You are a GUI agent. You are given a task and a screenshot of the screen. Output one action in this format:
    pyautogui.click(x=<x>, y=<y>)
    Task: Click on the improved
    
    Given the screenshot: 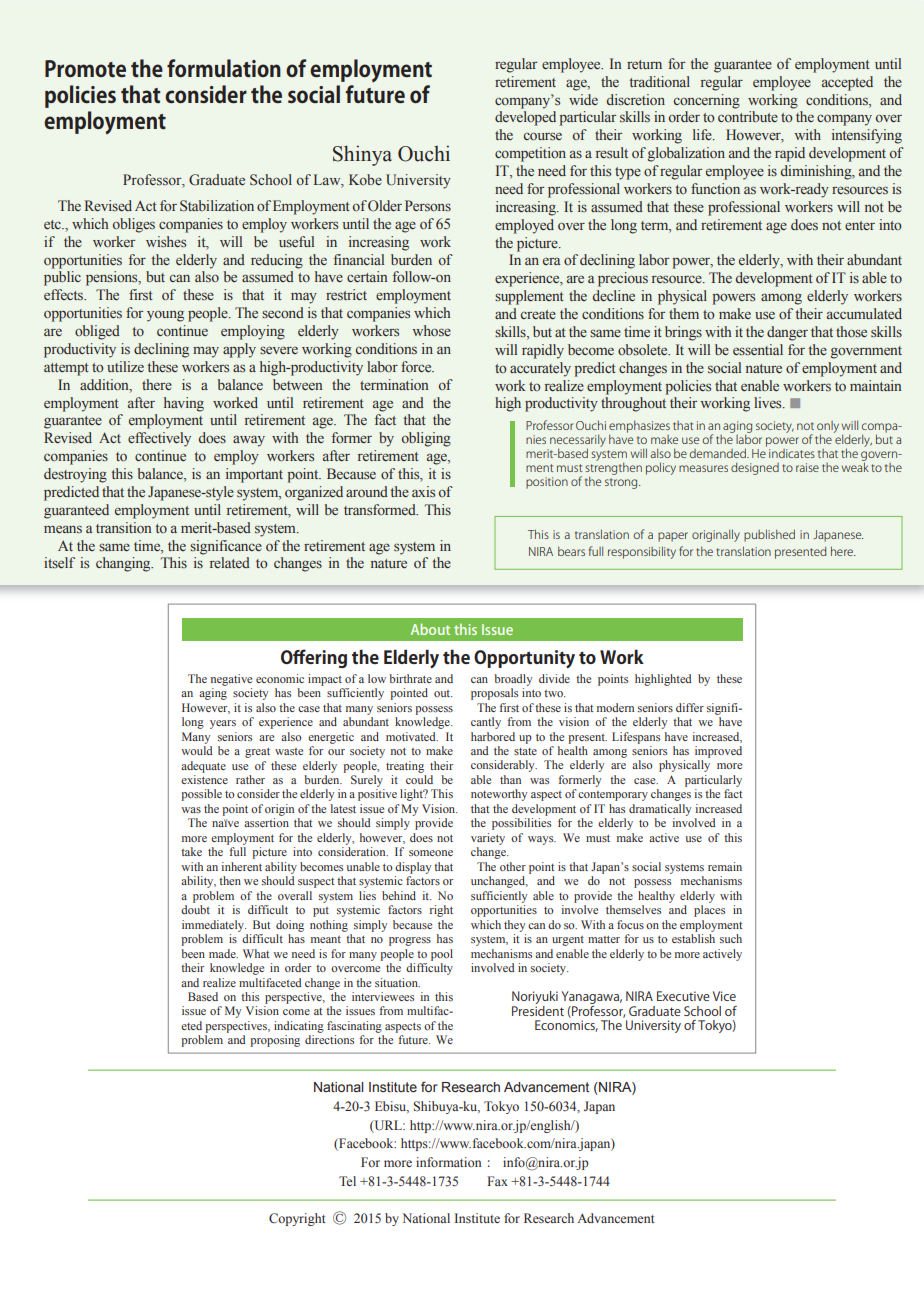 What is the action you would take?
    pyautogui.click(x=718, y=752)
